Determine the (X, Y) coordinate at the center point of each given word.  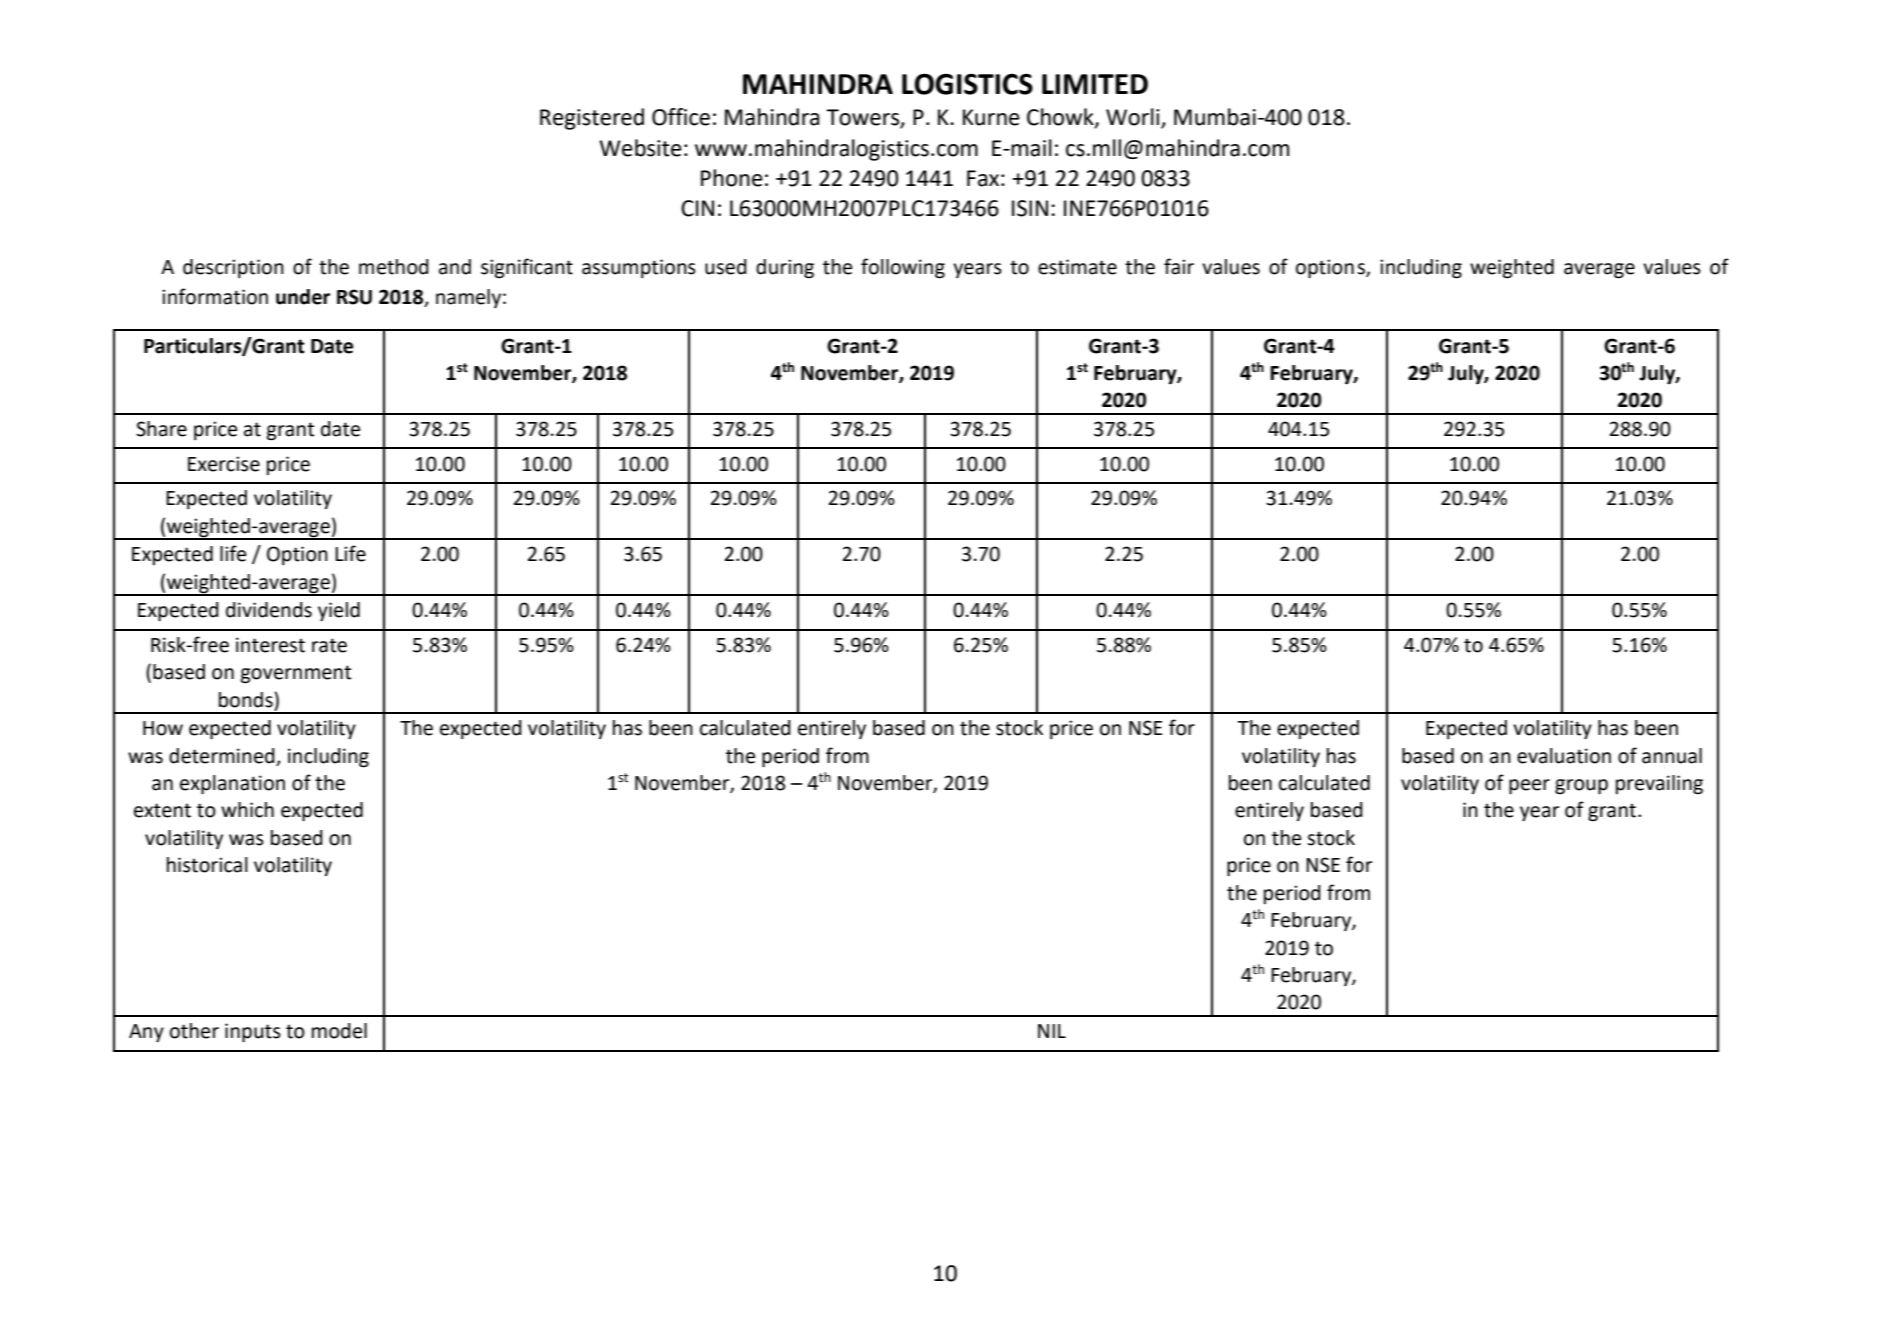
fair (1179, 266)
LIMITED (1095, 84)
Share (161, 429)
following (903, 268)
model (339, 1031)
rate (329, 645)
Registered (592, 119)
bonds (247, 700)
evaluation (1564, 756)
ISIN (1030, 208)
